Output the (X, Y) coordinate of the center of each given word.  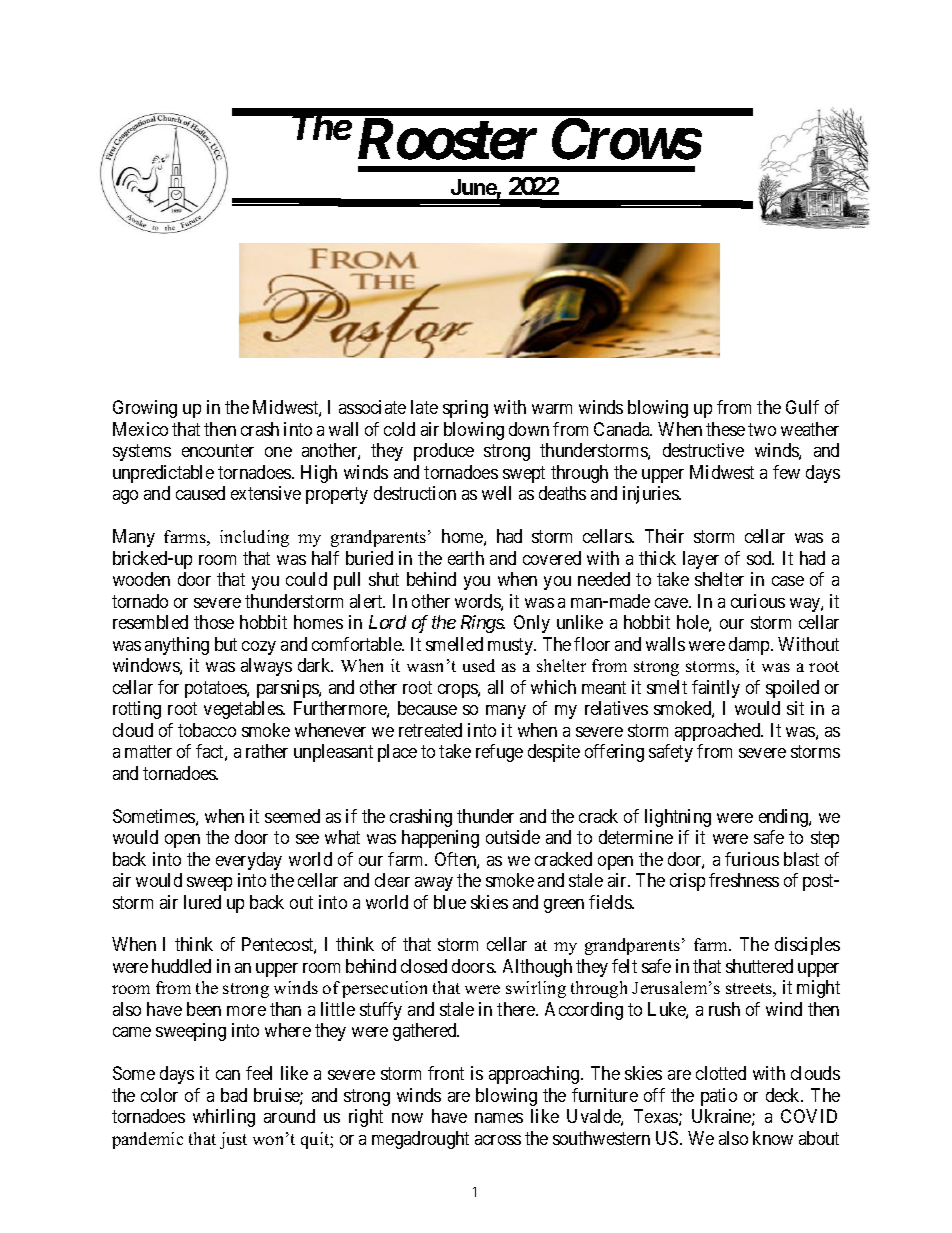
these (725, 429)
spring (465, 409)
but (226, 644)
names (499, 1118)
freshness (744, 880)
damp (750, 646)
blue (450, 902)
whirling (224, 1118)
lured (202, 902)
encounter (218, 450)
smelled (454, 644)
